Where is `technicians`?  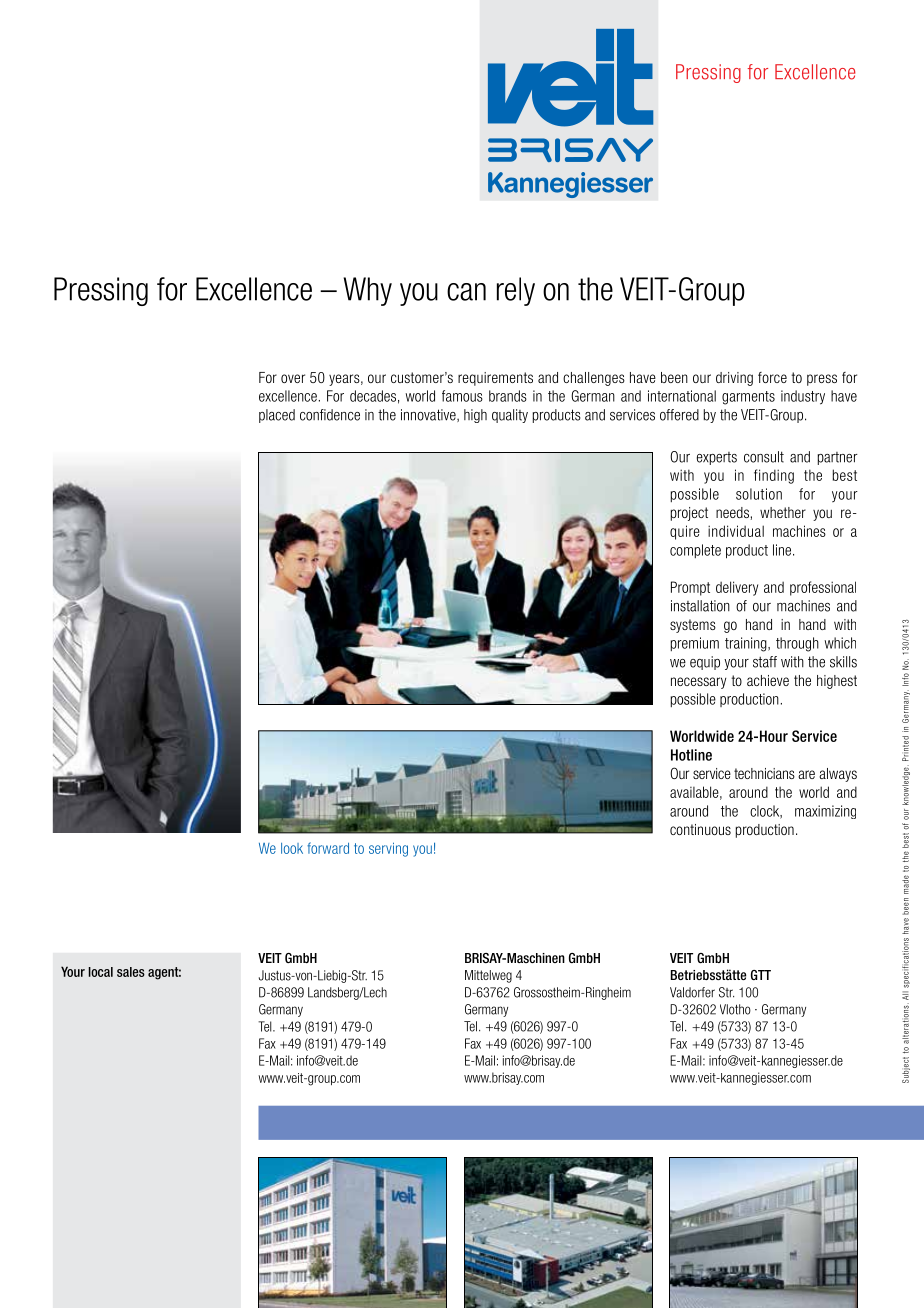
technicians is located at coordinates (764, 773).
